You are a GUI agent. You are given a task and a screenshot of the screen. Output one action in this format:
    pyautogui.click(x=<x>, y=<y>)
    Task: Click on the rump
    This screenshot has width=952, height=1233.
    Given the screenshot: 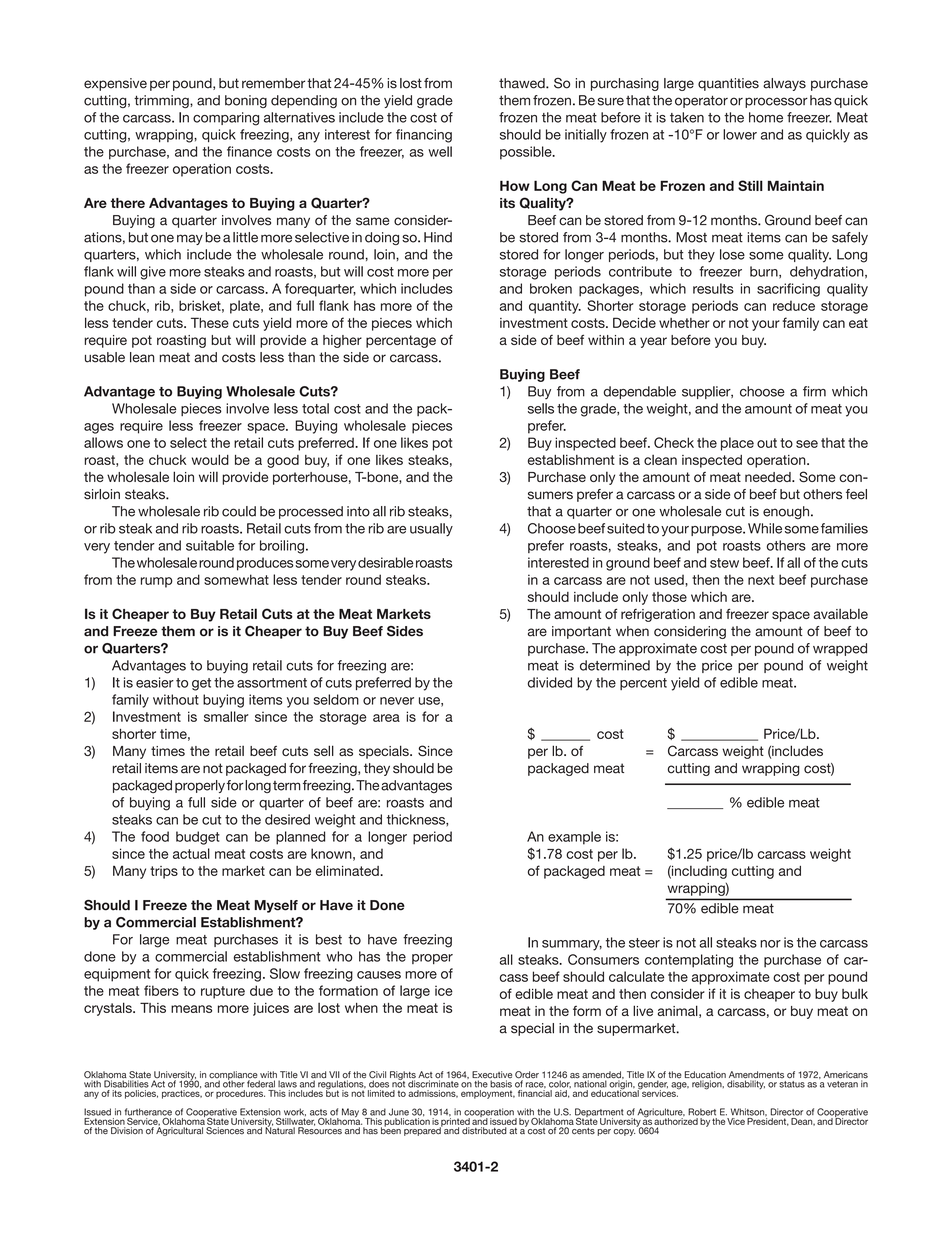 What is the action you would take?
    pyautogui.click(x=157, y=582)
